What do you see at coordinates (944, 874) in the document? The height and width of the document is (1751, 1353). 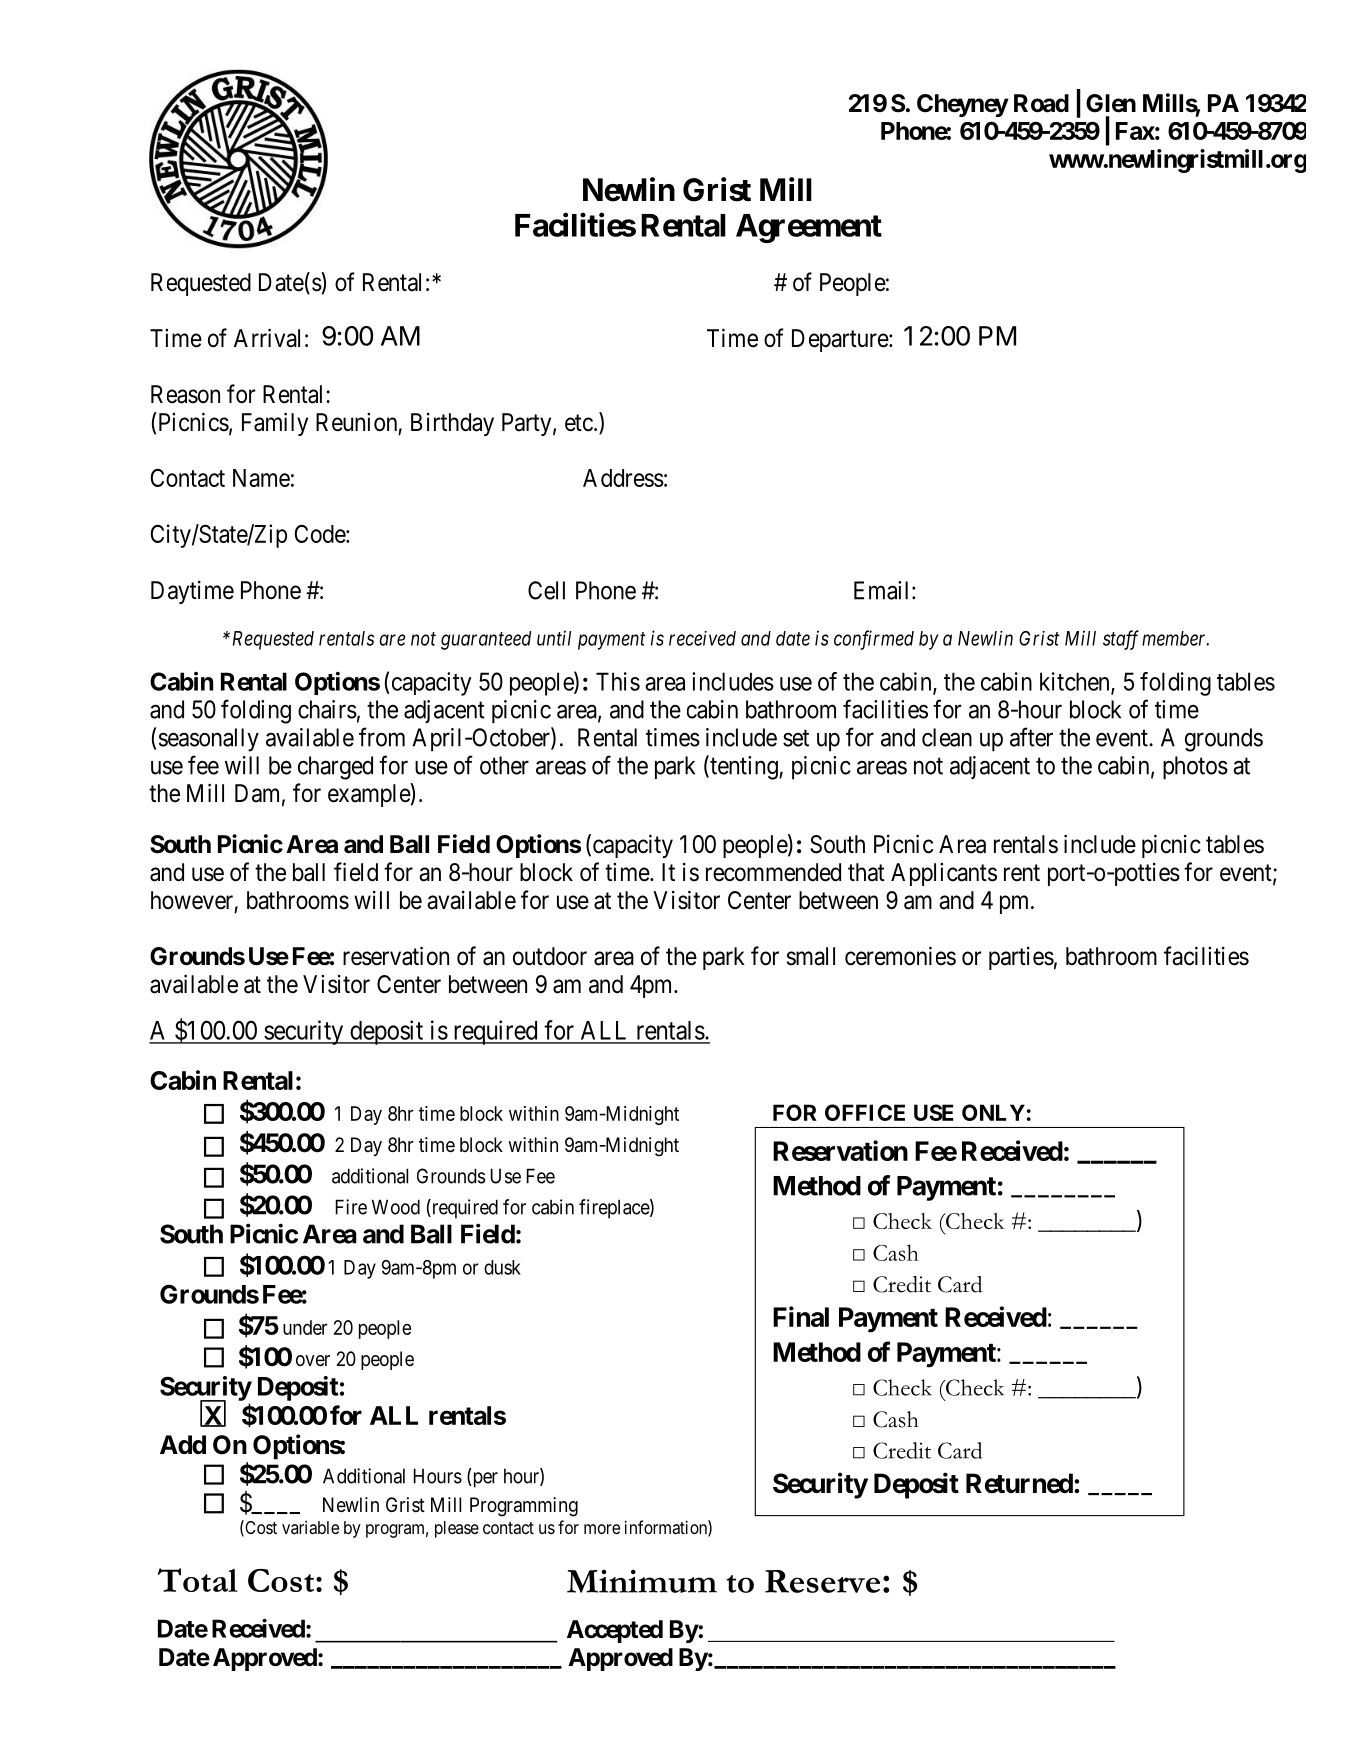 I see `Applicants` at bounding box center [944, 874].
